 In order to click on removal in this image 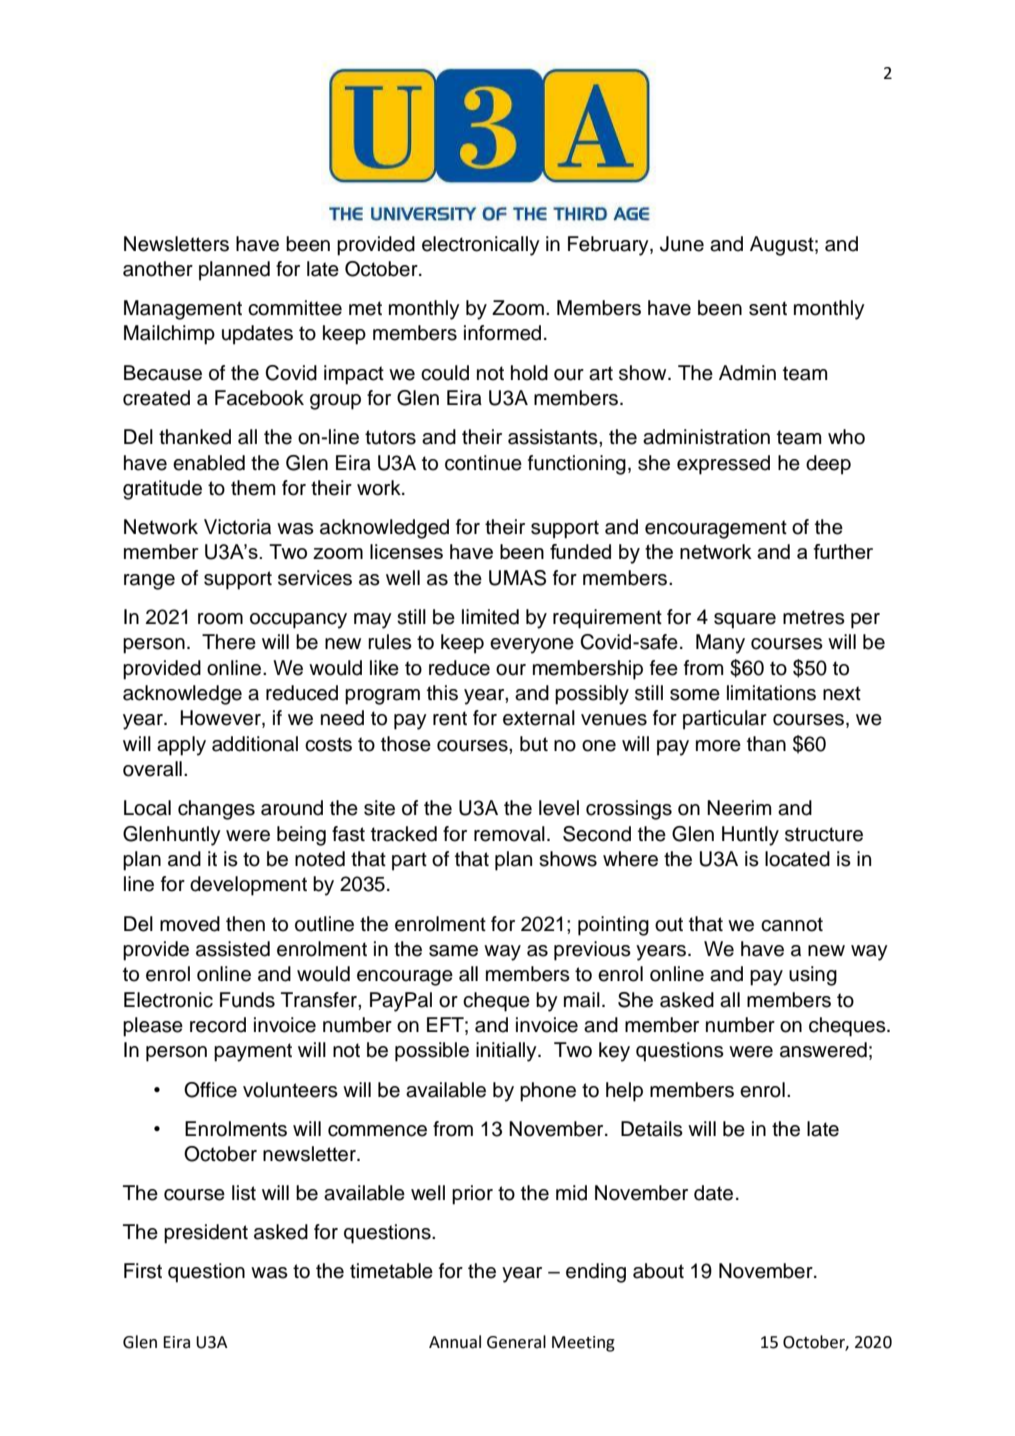, I will do `click(509, 834)`.
